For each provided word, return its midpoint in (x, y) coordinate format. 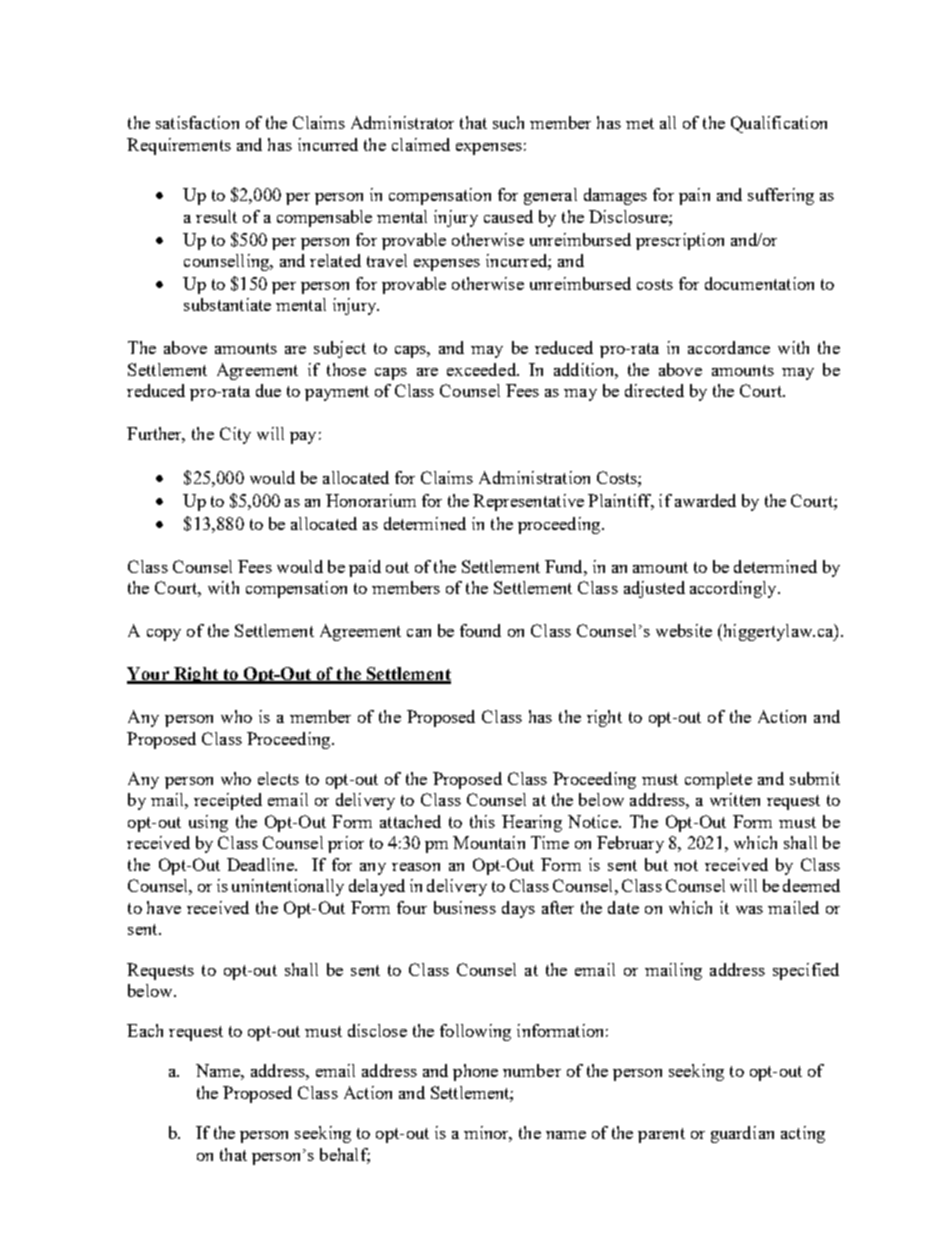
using (208, 823)
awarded (705, 500)
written (735, 799)
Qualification (779, 124)
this (482, 821)
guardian (742, 1134)
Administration (534, 477)
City (235, 435)
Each (145, 1030)
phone (475, 1072)
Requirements (179, 146)
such (508, 122)
